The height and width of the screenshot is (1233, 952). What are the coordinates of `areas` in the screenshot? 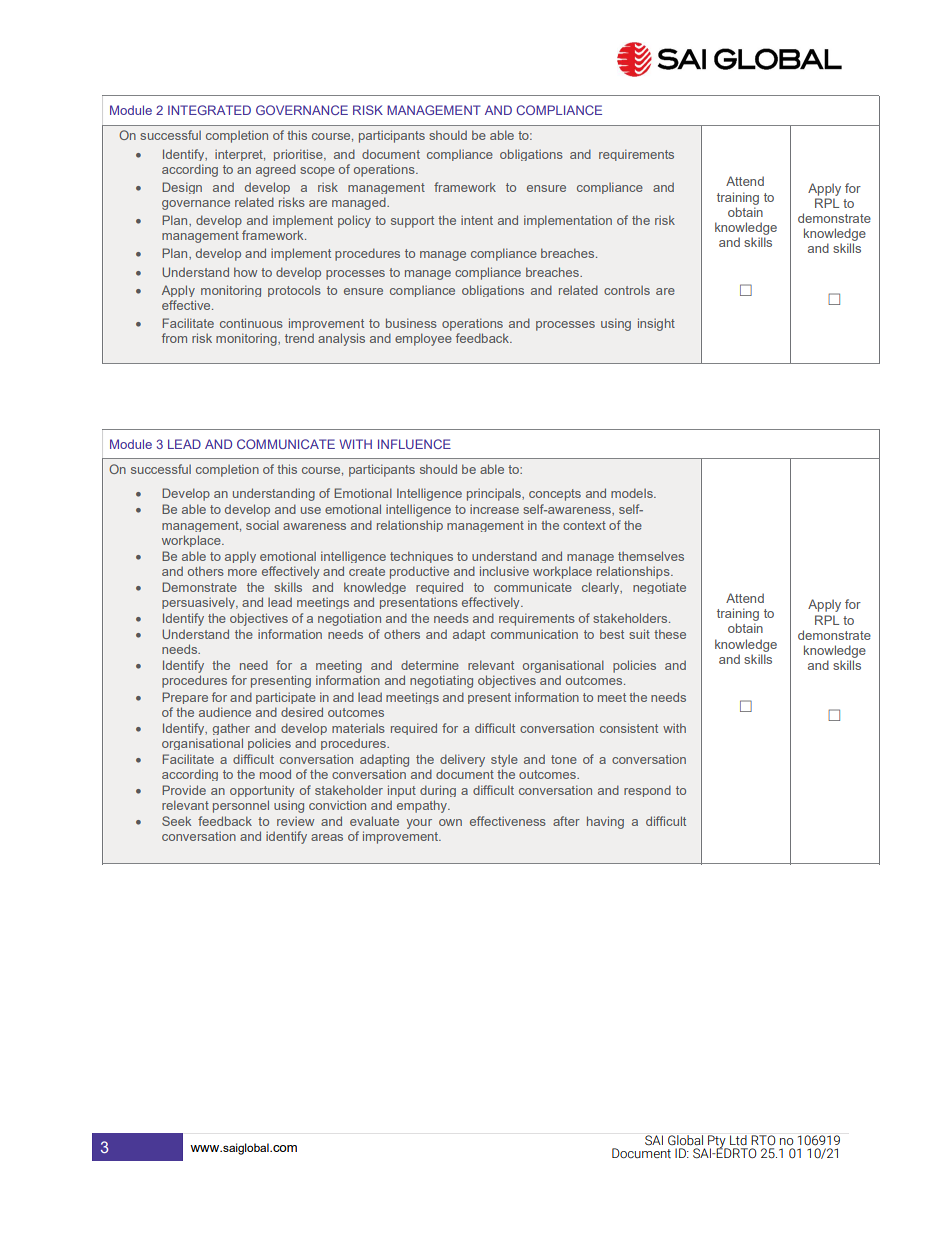 It's located at (327, 837).
